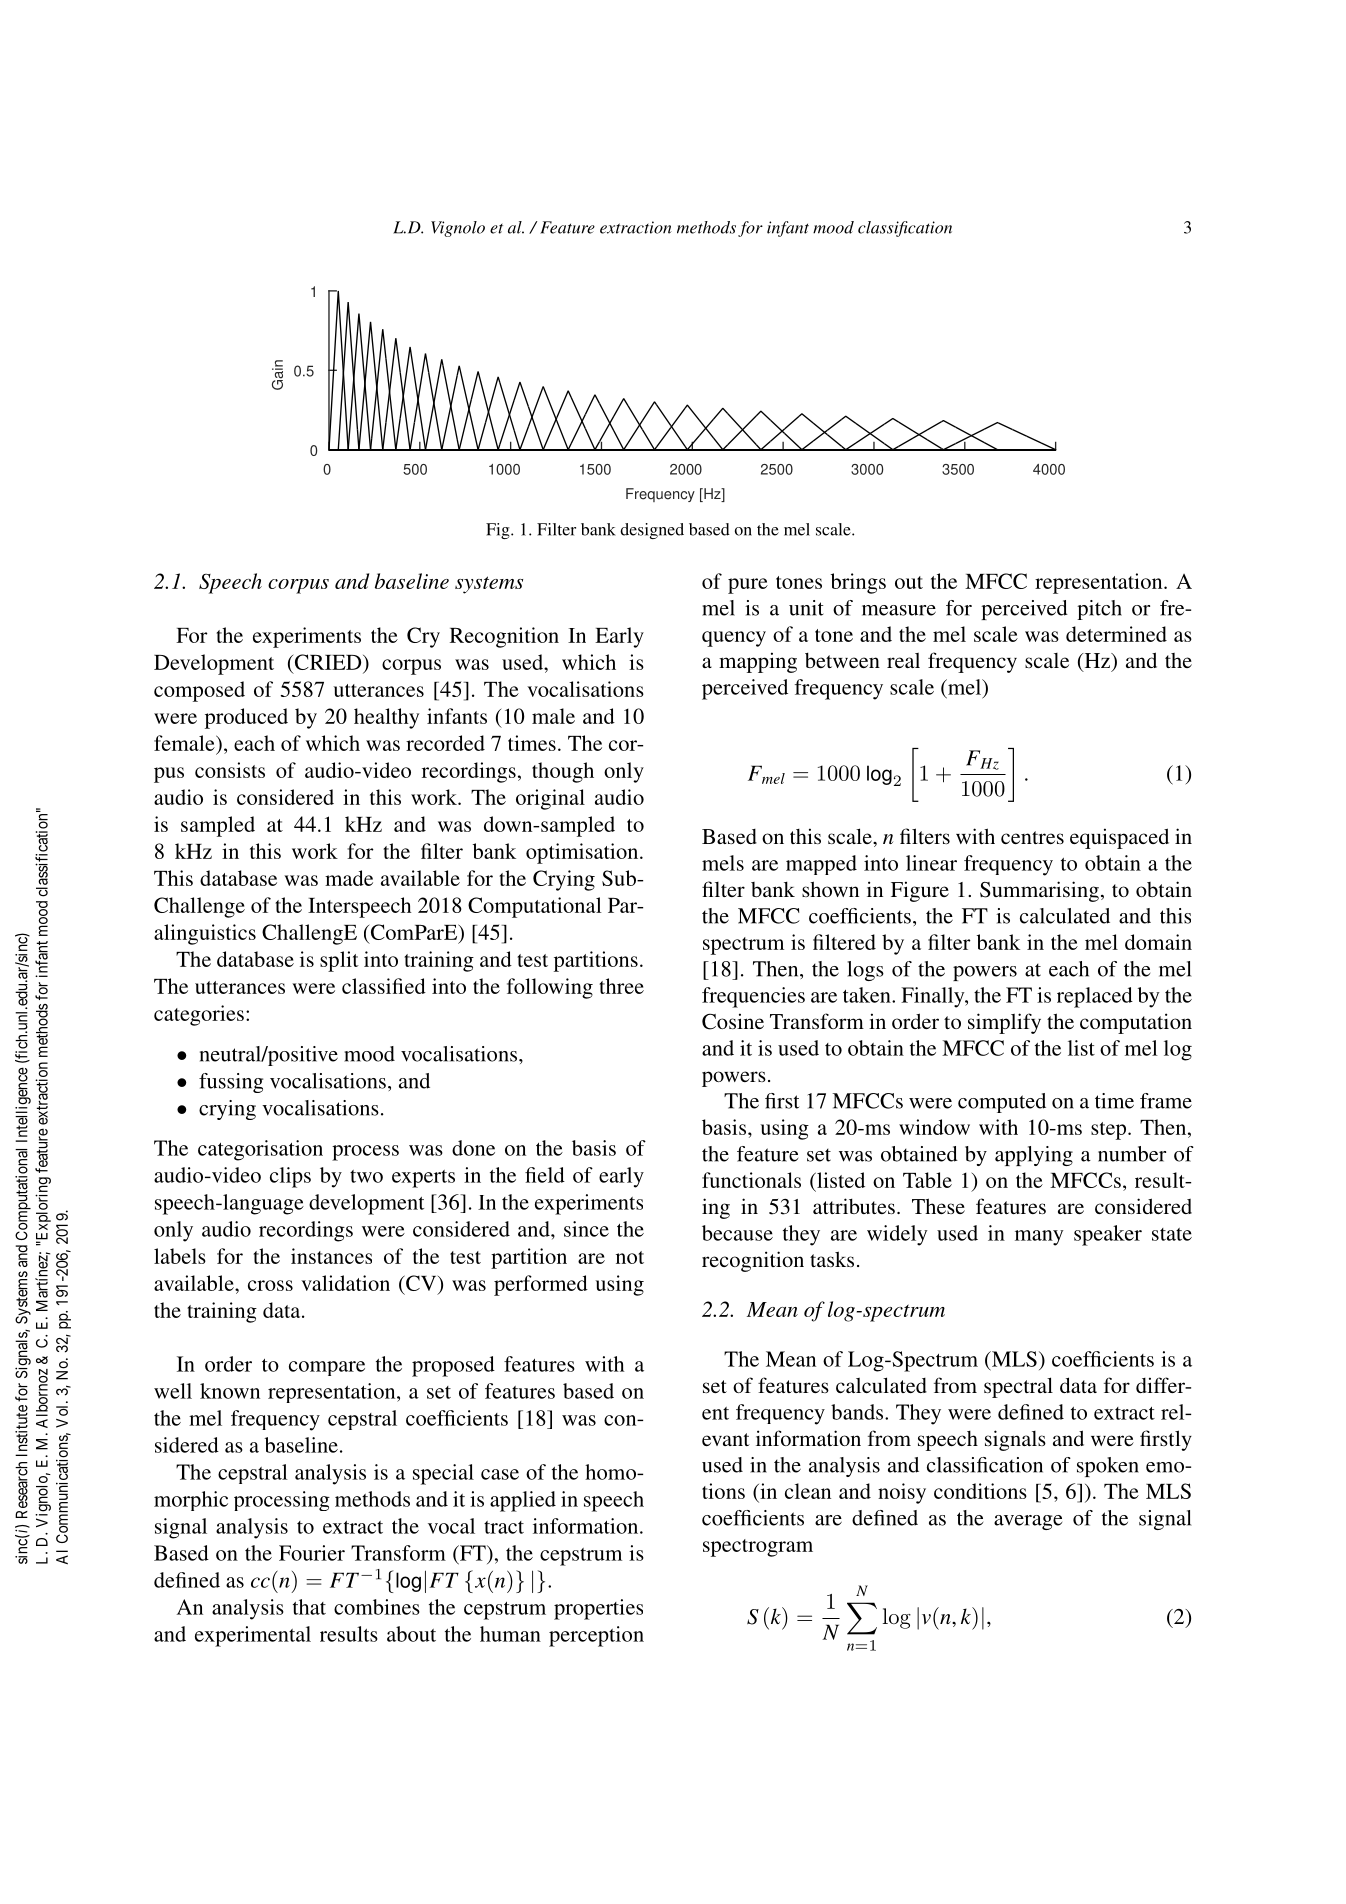 This page has height=1904, width=1346. What do you see at coordinates (329, 662) in the page?
I see `CRIED` at bounding box center [329, 662].
